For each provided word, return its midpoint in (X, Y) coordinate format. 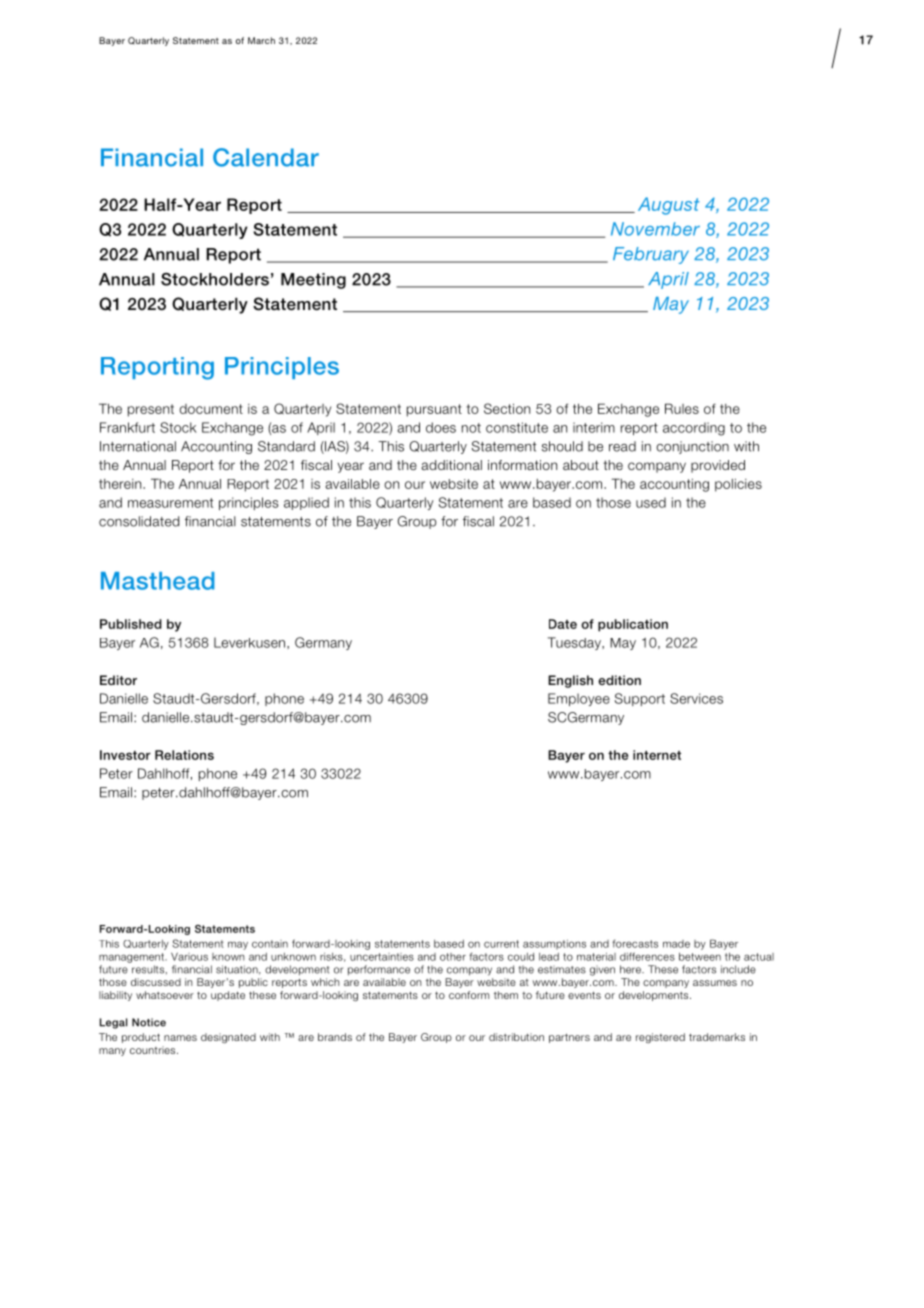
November (655, 229)
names (180, 1038)
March (261, 40)
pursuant (434, 410)
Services (696, 698)
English (570, 681)
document (211, 409)
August (669, 206)
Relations (184, 755)
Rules (682, 408)
